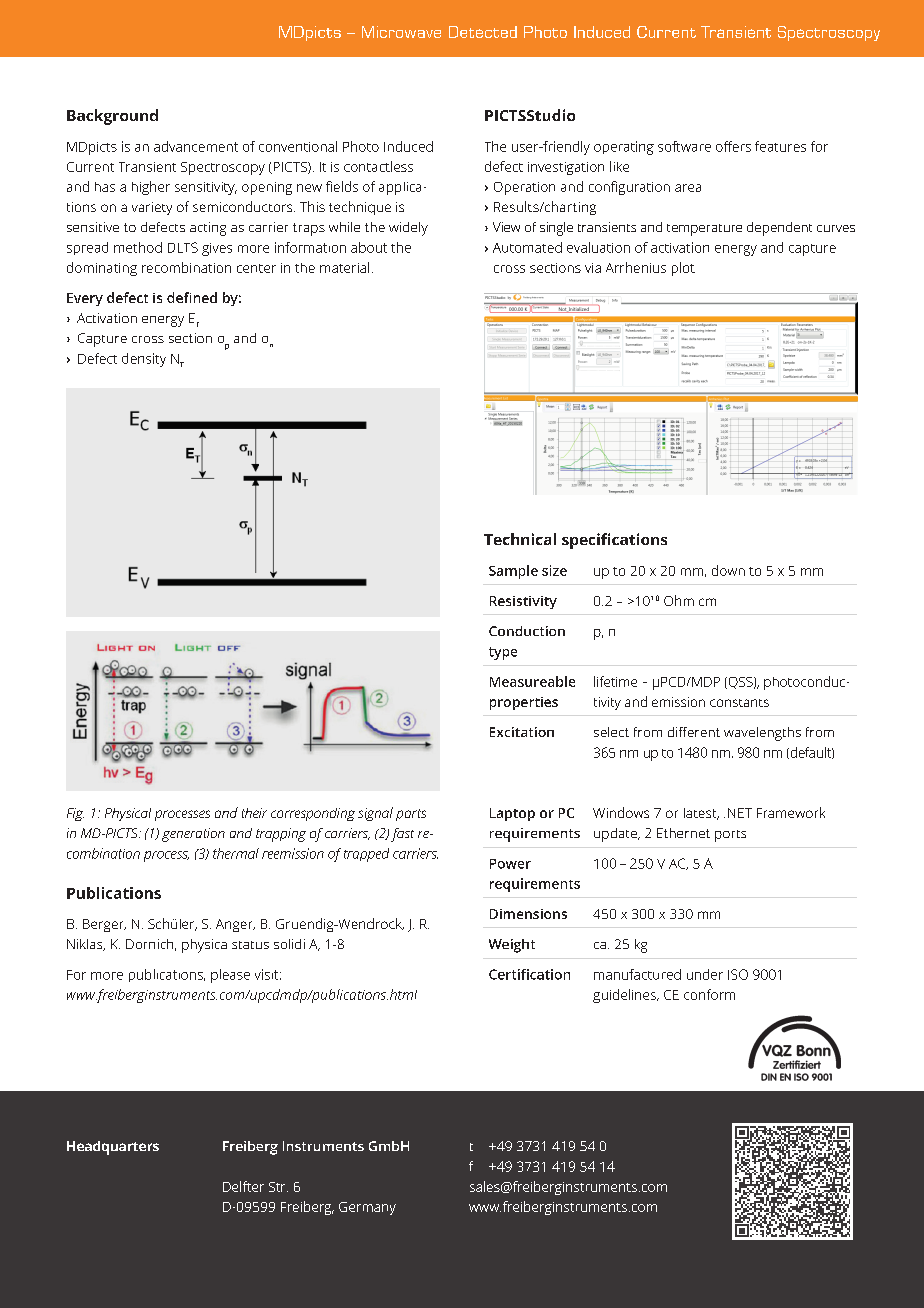  I want to click on offers, so click(733, 146).
